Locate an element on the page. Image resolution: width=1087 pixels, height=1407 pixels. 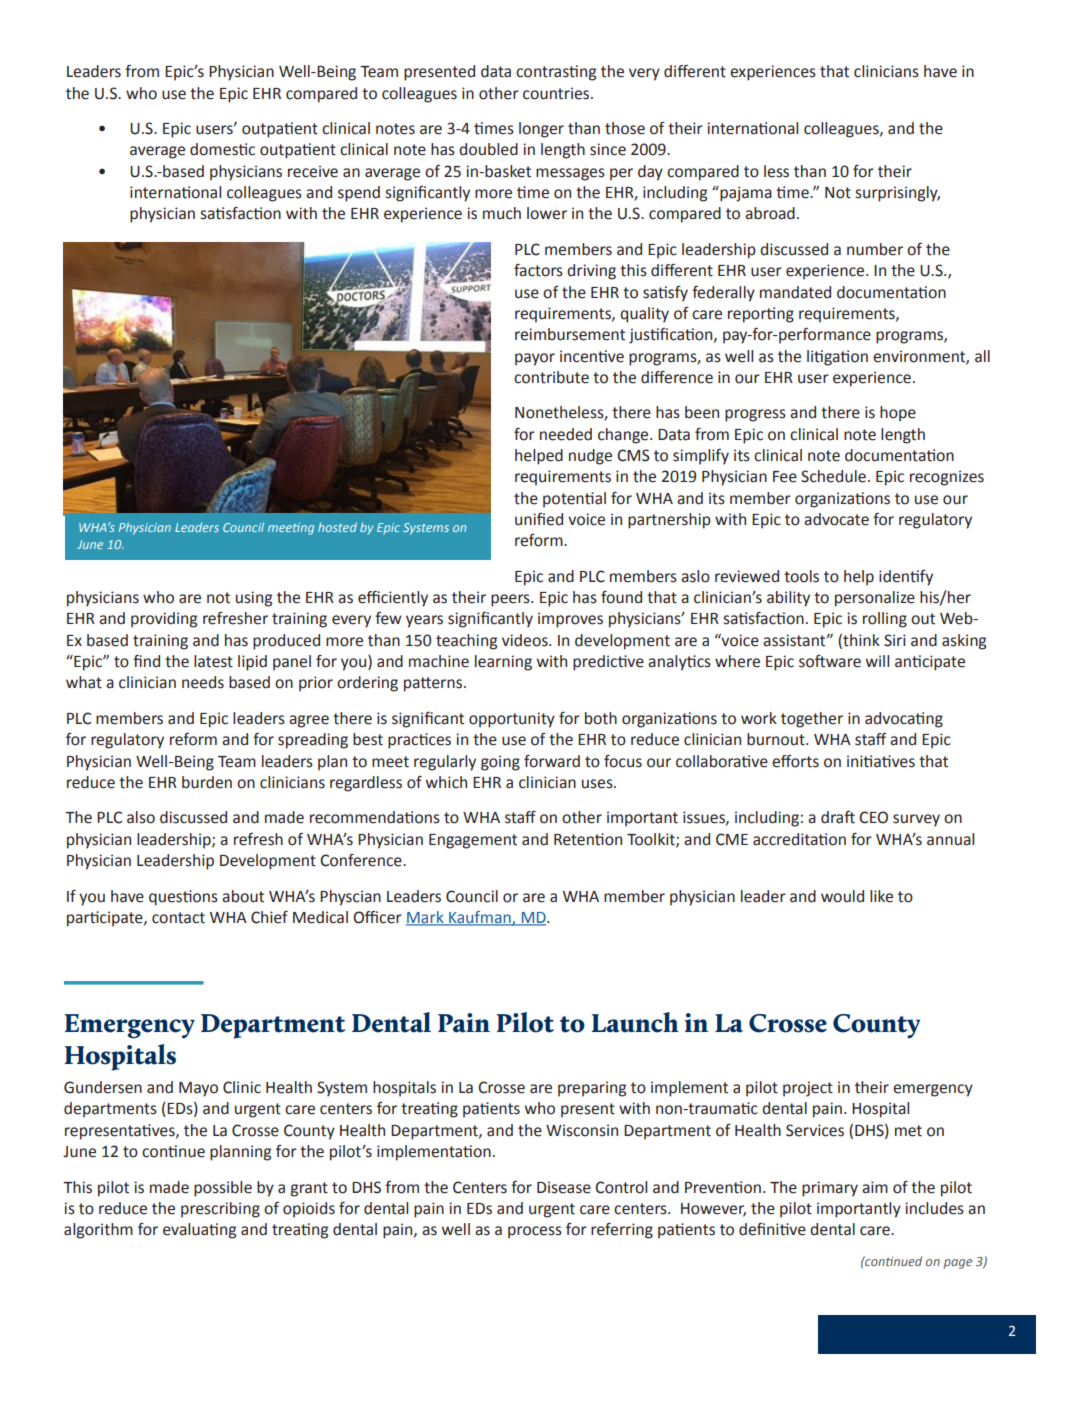
aim is located at coordinates (875, 1187).
